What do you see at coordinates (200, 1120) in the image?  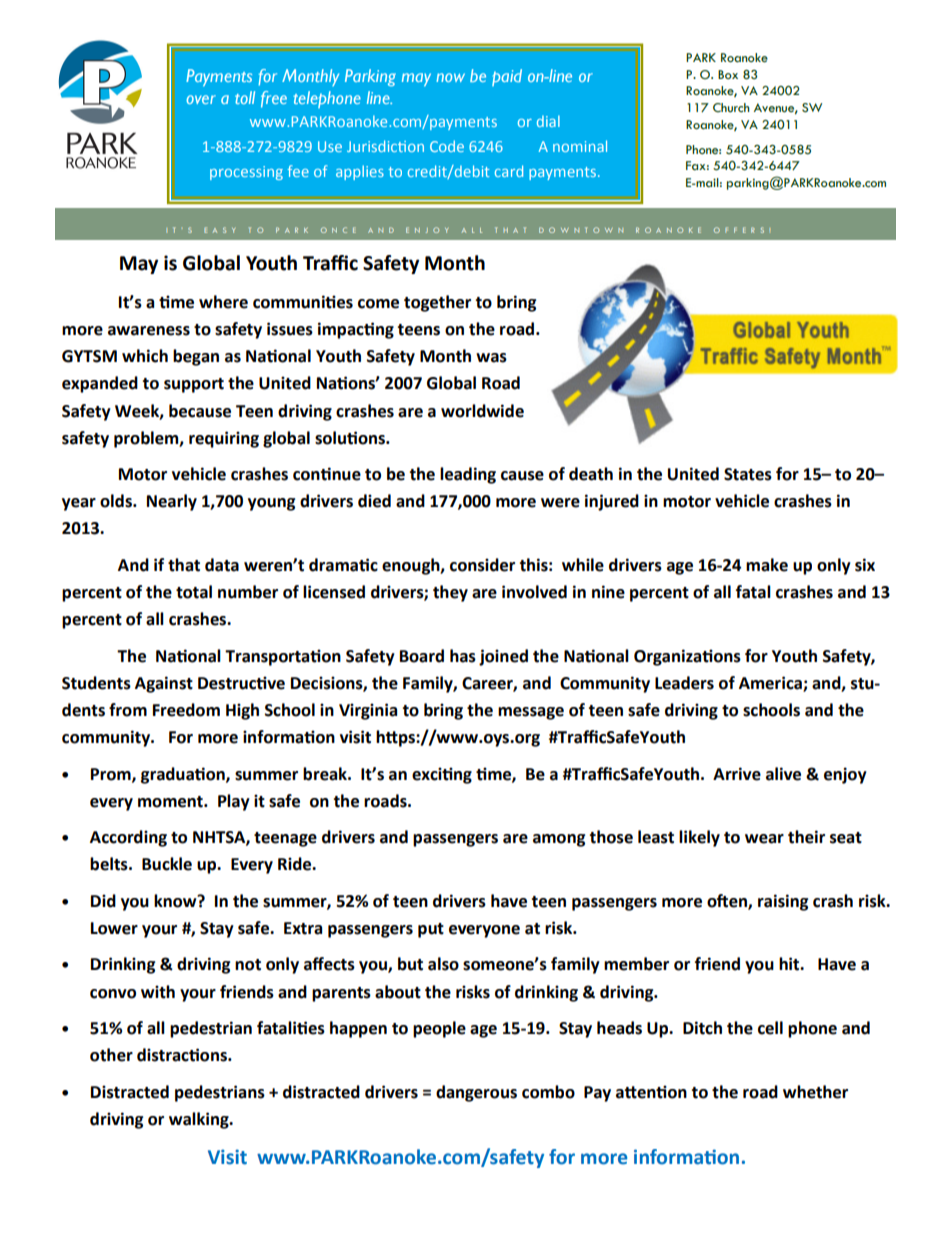 I see `walking` at bounding box center [200, 1120].
